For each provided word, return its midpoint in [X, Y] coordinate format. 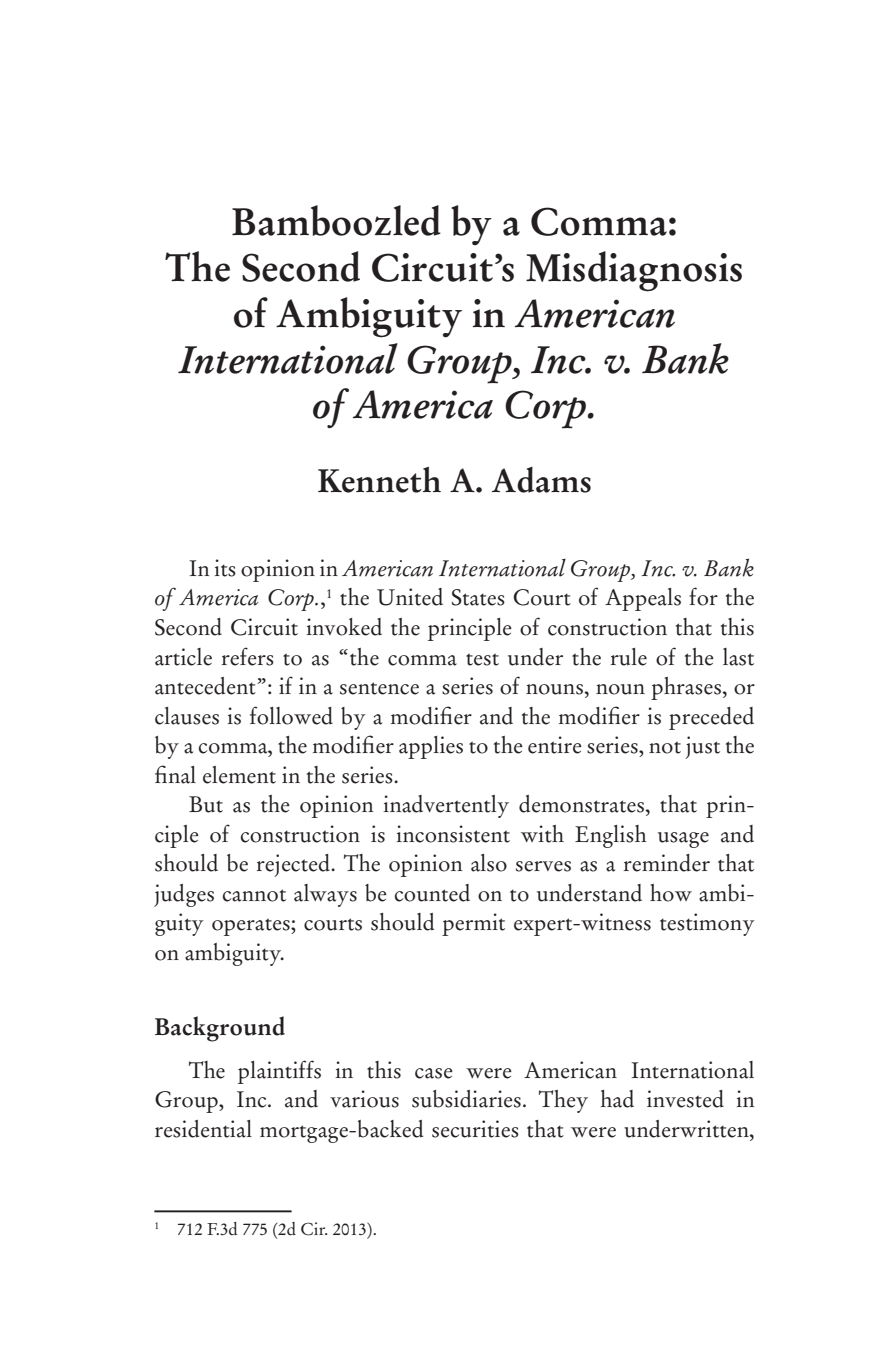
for [703, 596]
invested [685, 1099]
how [671, 893]
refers [248, 656]
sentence [379, 688]
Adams [541, 480]
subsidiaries [466, 1099]
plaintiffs [279, 1072]
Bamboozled [336, 220]
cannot [254, 895]
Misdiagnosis [634, 271]
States [478, 597]
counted [432, 893]
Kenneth [379, 480]
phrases [686, 688]
